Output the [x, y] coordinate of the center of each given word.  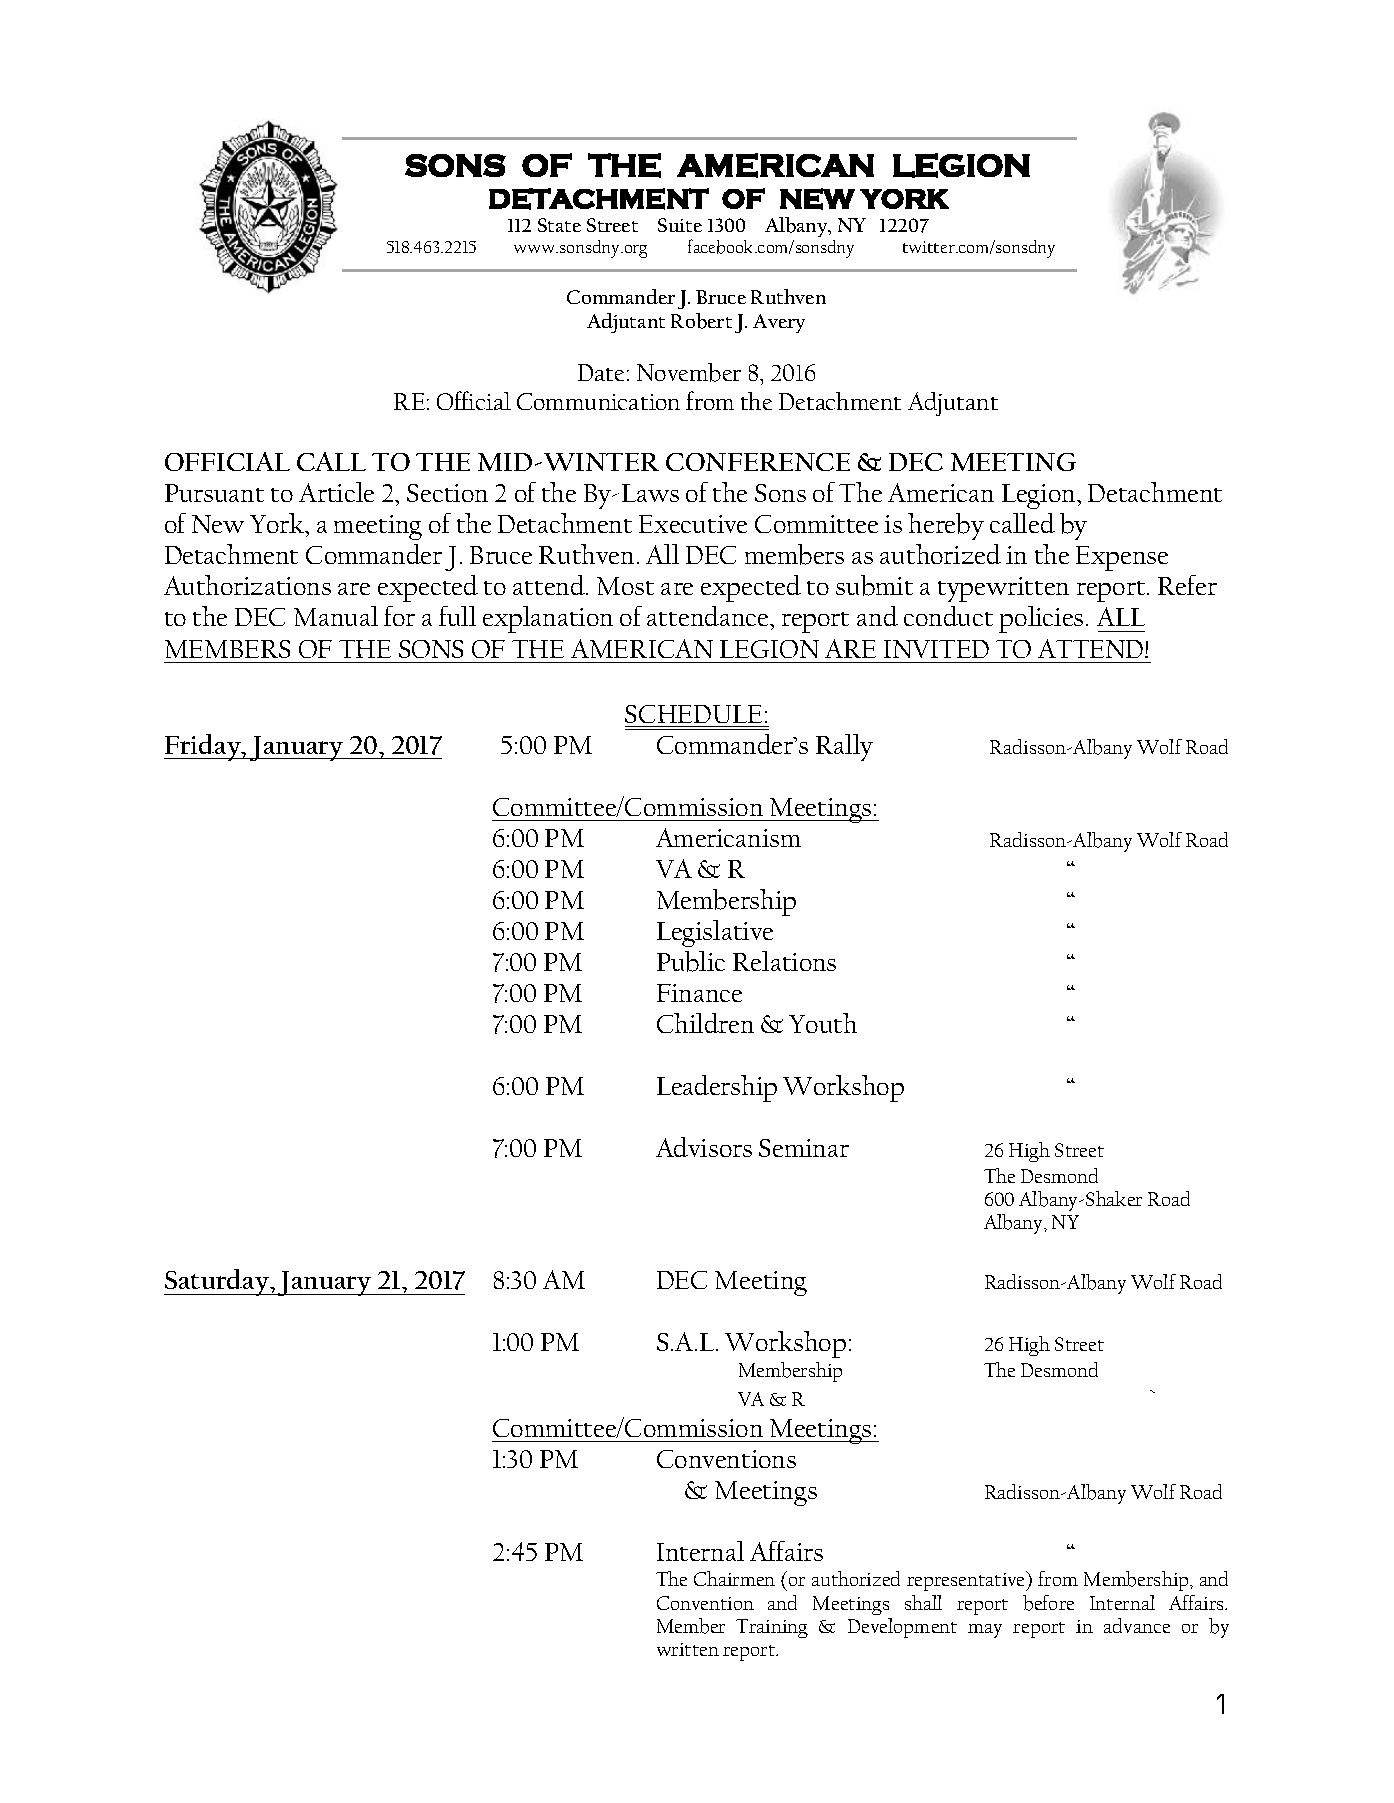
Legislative [715, 933]
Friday [203, 747]
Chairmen [734, 1578]
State [559, 225]
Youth [823, 1023]
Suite [680, 225]
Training [772, 1628]
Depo [803, 230]
